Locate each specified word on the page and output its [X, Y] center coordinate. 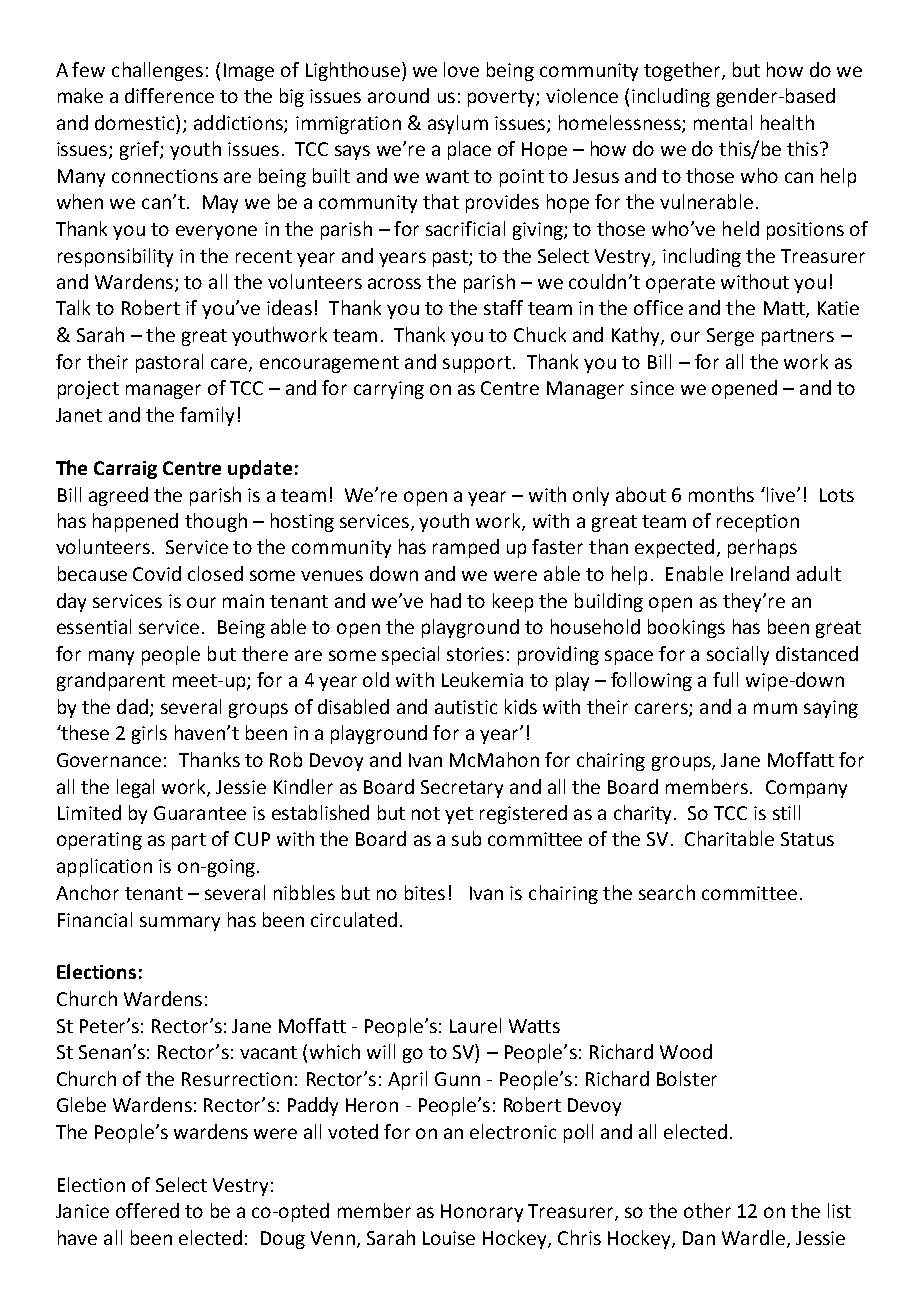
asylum [458, 124]
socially [738, 655]
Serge [730, 337]
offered [147, 1210]
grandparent [111, 681]
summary [180, 923]
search [667, 892]
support [477, 364]
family [207, 416]
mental [723, 122]
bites [425, 892]
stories [475, 654]
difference [169, 95]
